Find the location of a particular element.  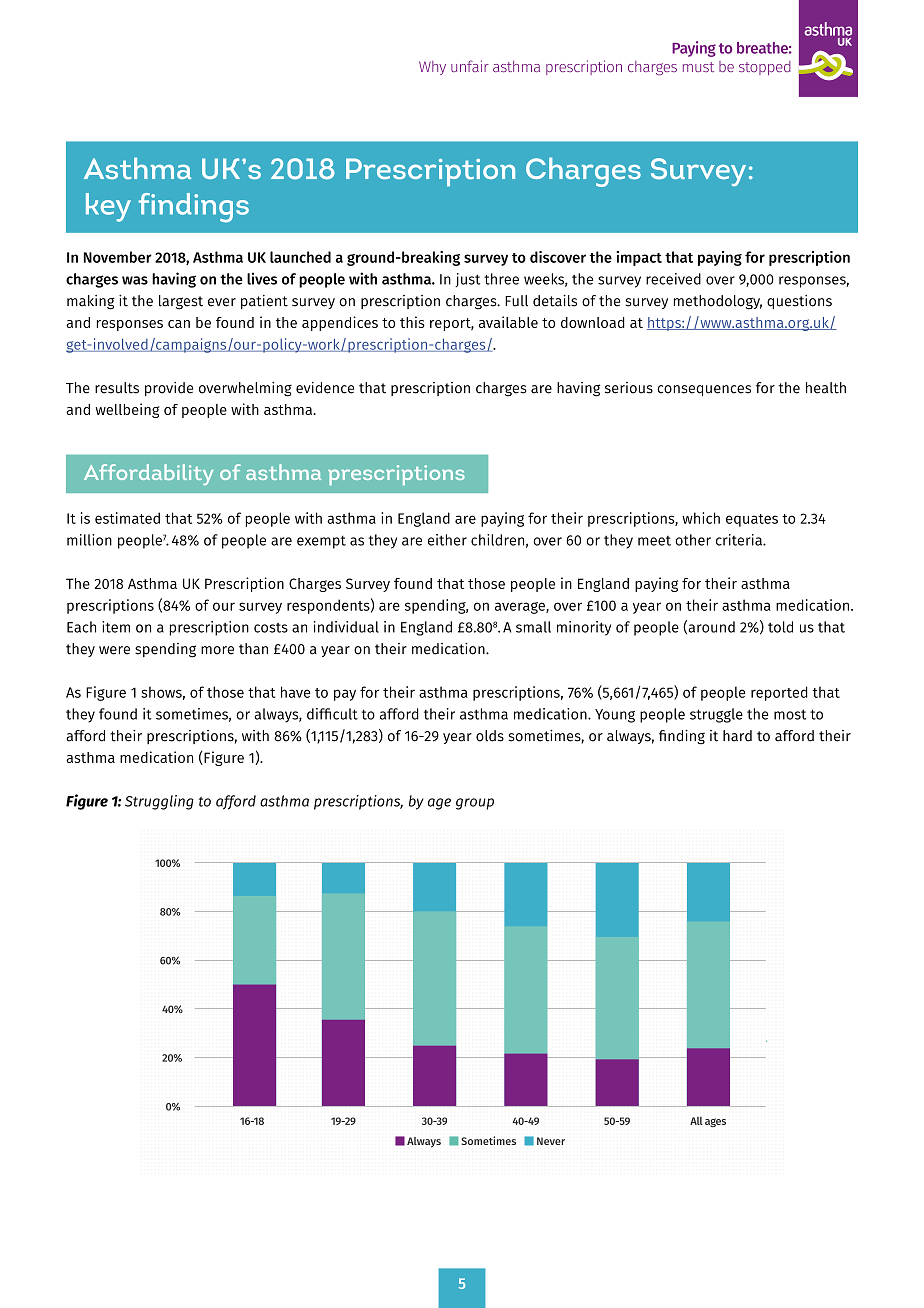

Why is located at coordinates (432, 68).
